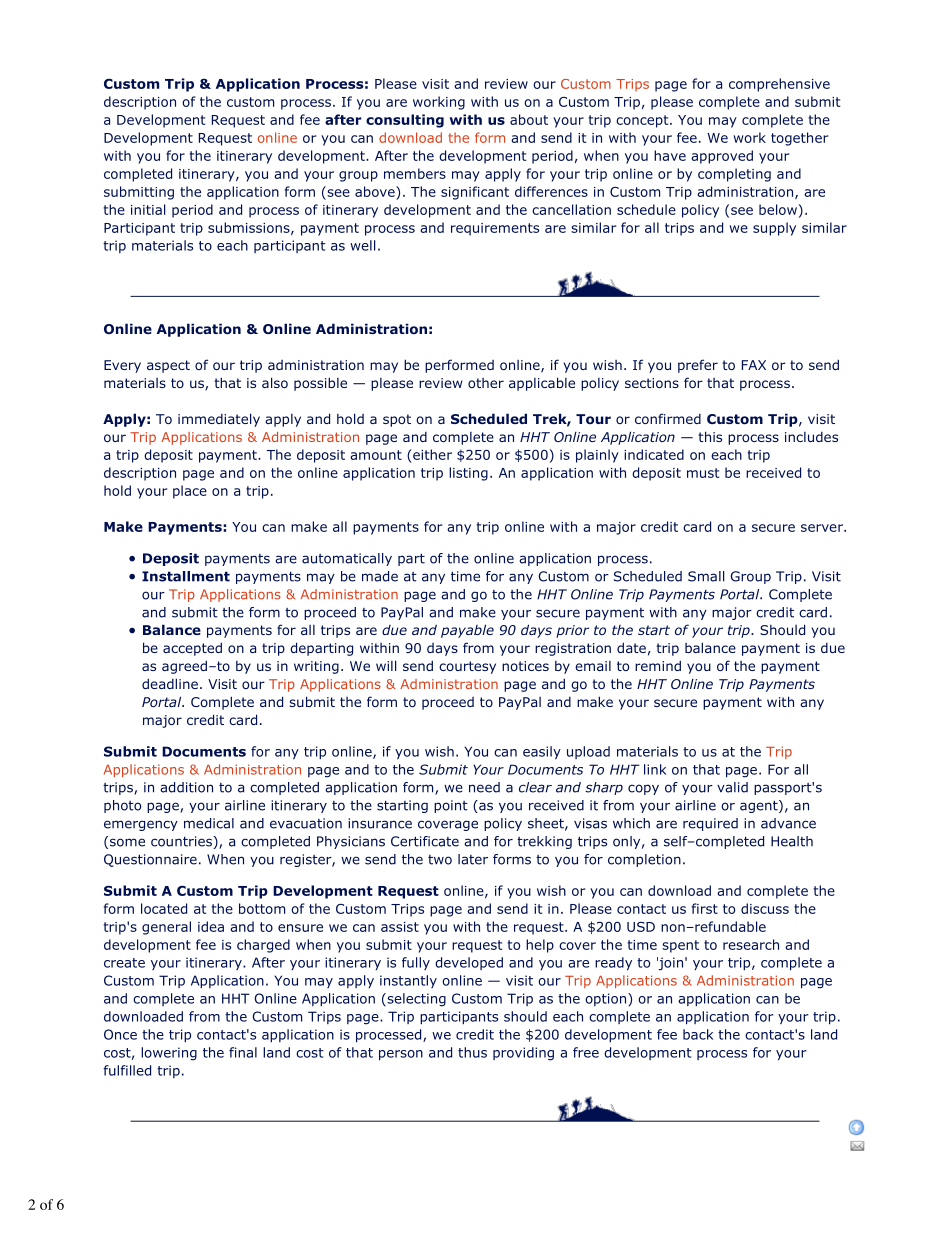  What do you see at coordinates (169, 1054) in the image?
I see `lowering` at bounding box center [169, 1054].
